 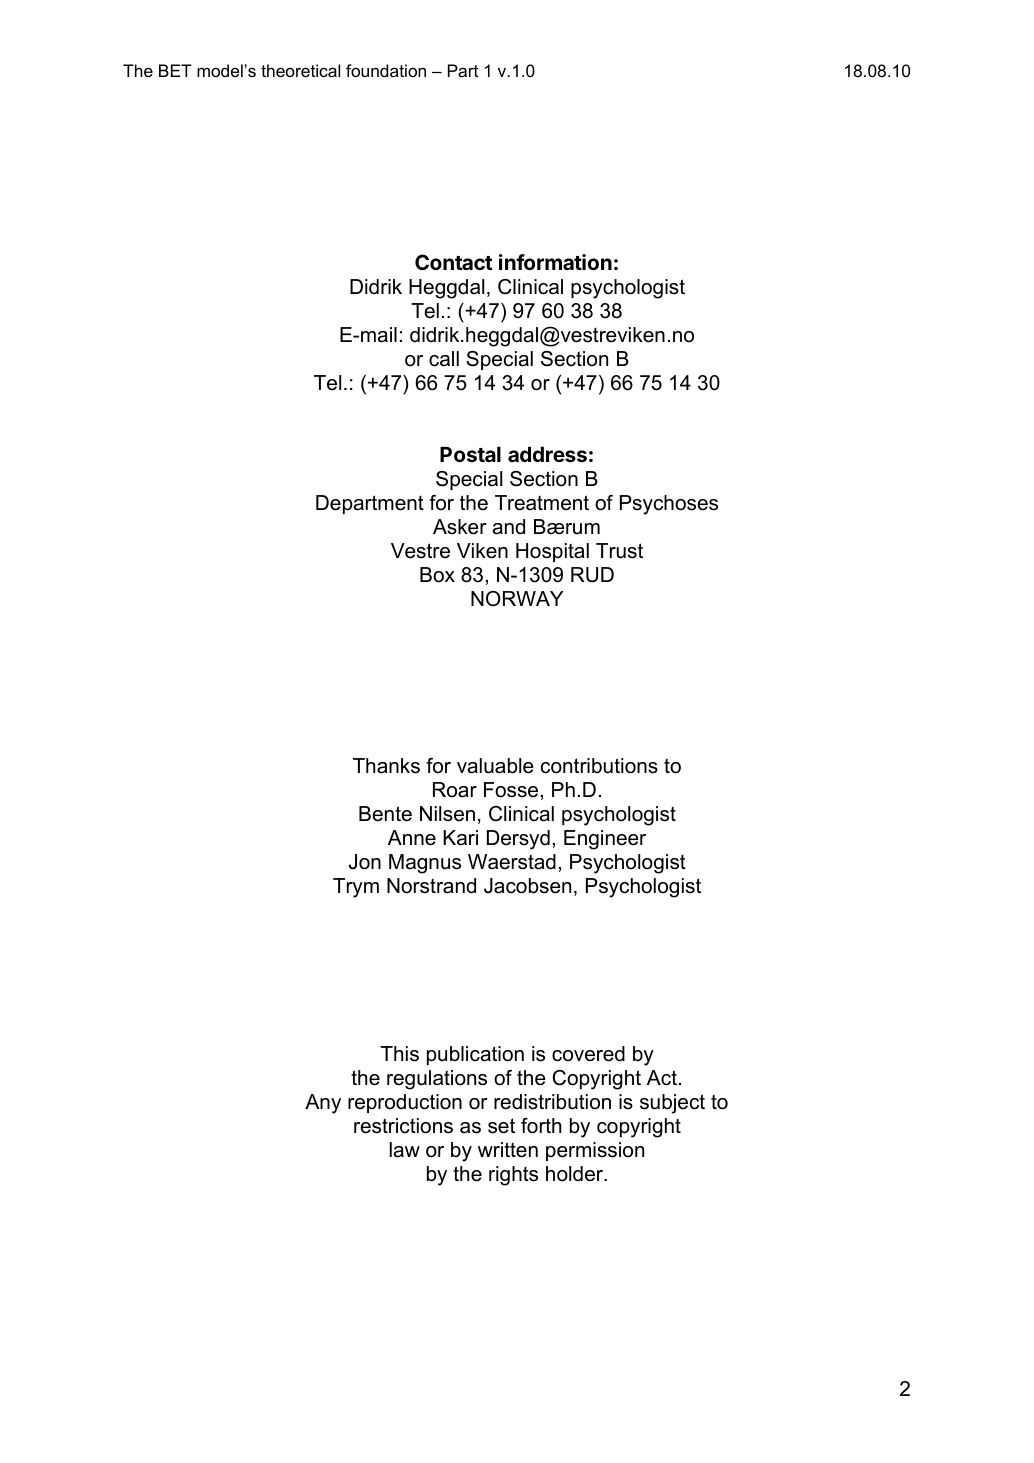 What do you see at coordinates (599, 766) in the document?
I see `contributions` at bounding box center [599, 766].
